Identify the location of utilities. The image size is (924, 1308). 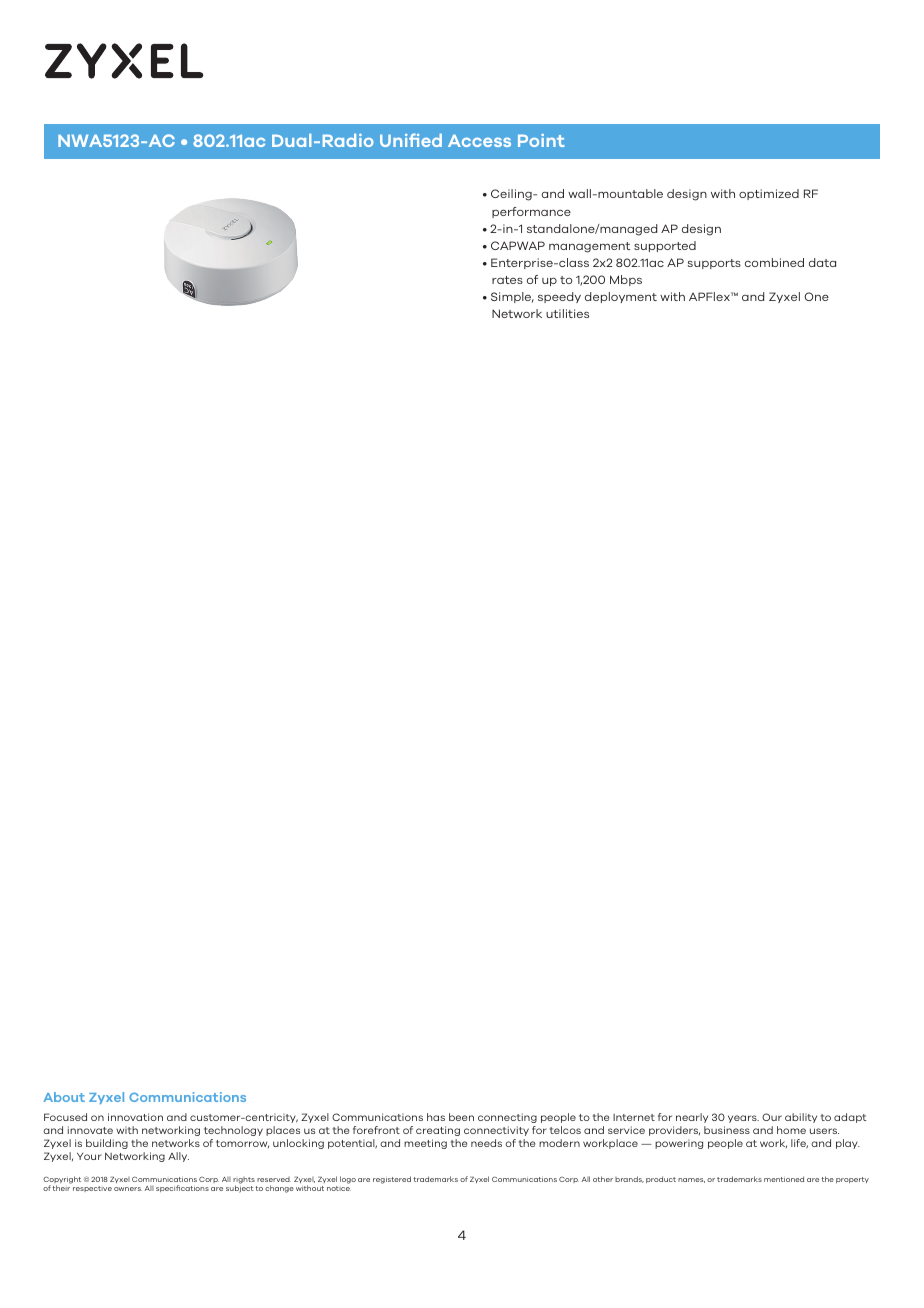
(567, 313).
